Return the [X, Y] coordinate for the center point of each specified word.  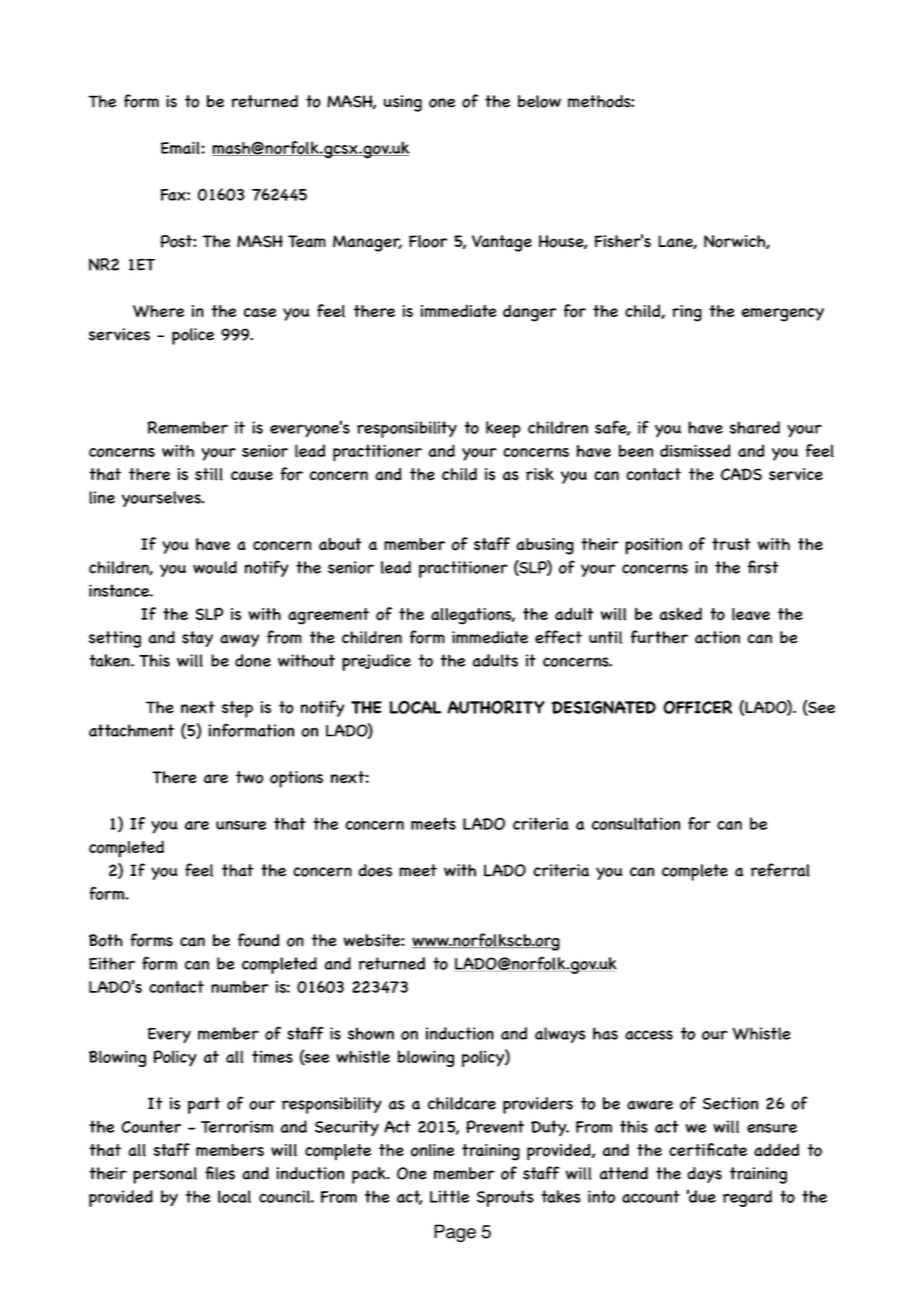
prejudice [376, 662]
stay [197, 639]
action [717, 637]
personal [165, 1175]
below [539, 101]
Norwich [735, 242]
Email [181, 148]
